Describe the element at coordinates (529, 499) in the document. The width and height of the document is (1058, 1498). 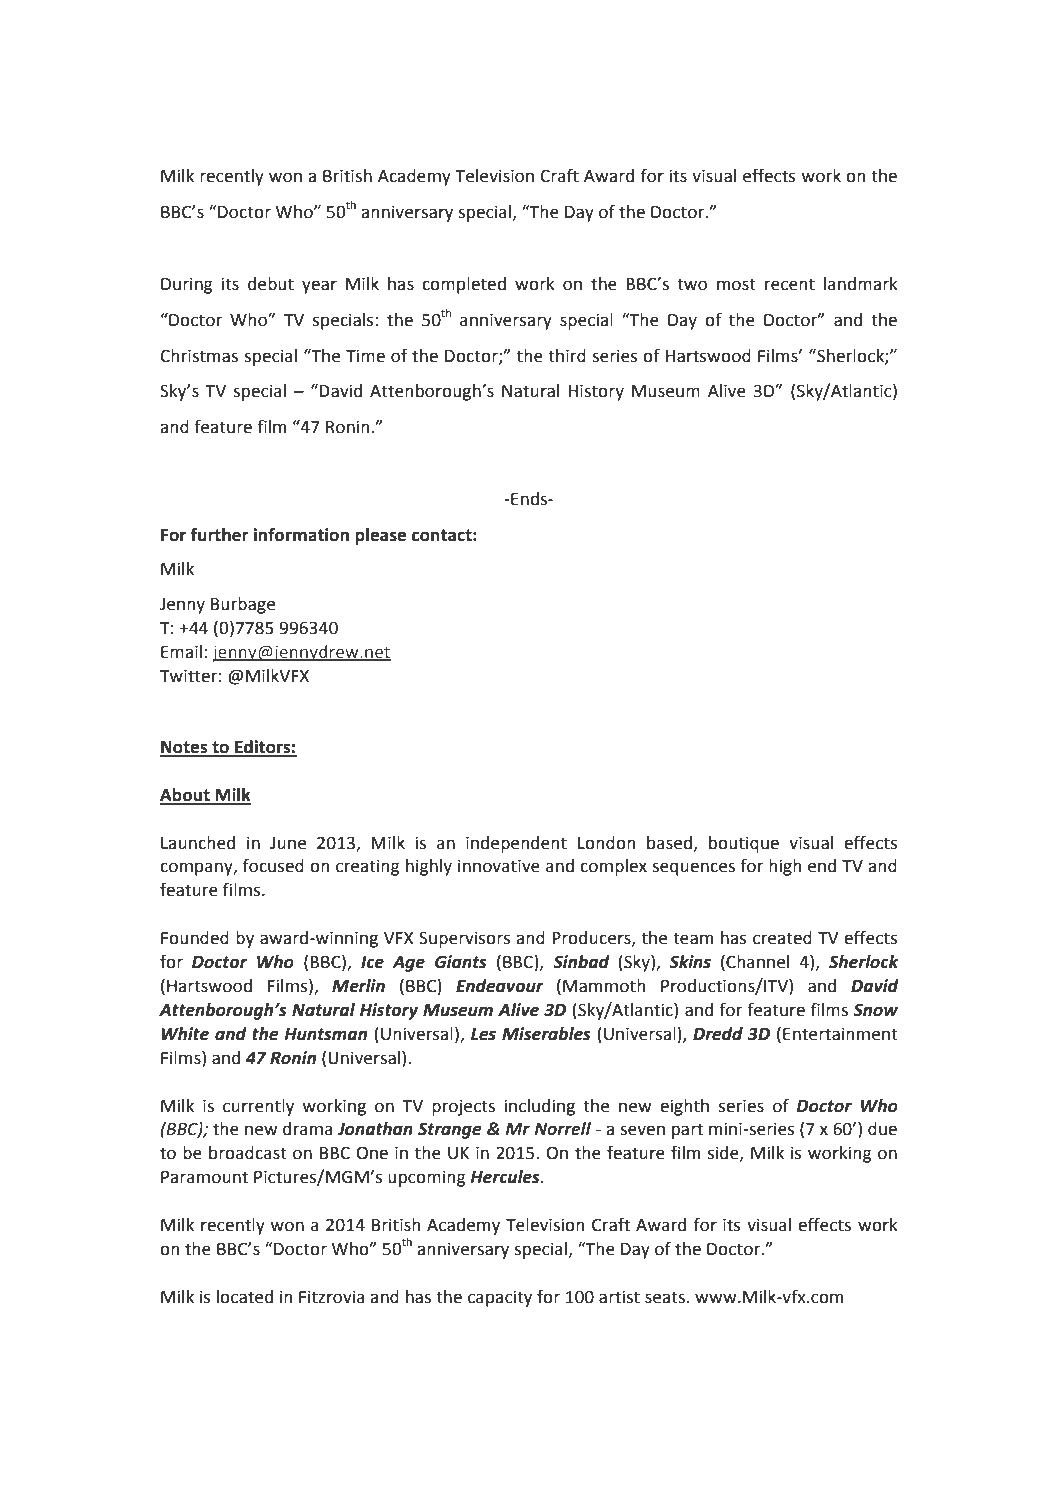
I see `Ends` at that location.
